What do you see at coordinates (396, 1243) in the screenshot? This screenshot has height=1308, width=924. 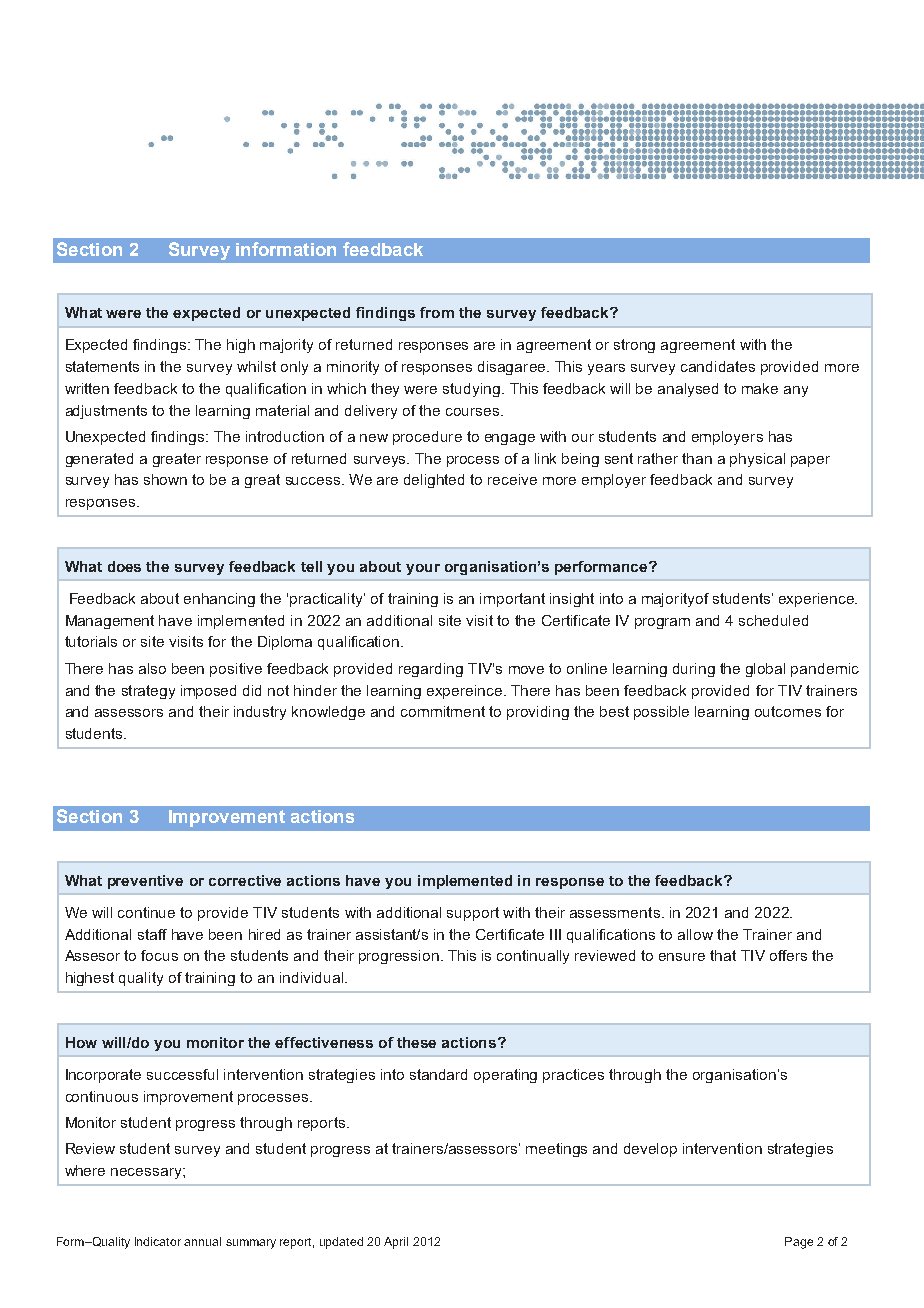 I see `April` at bounding box center [396, 1243].
